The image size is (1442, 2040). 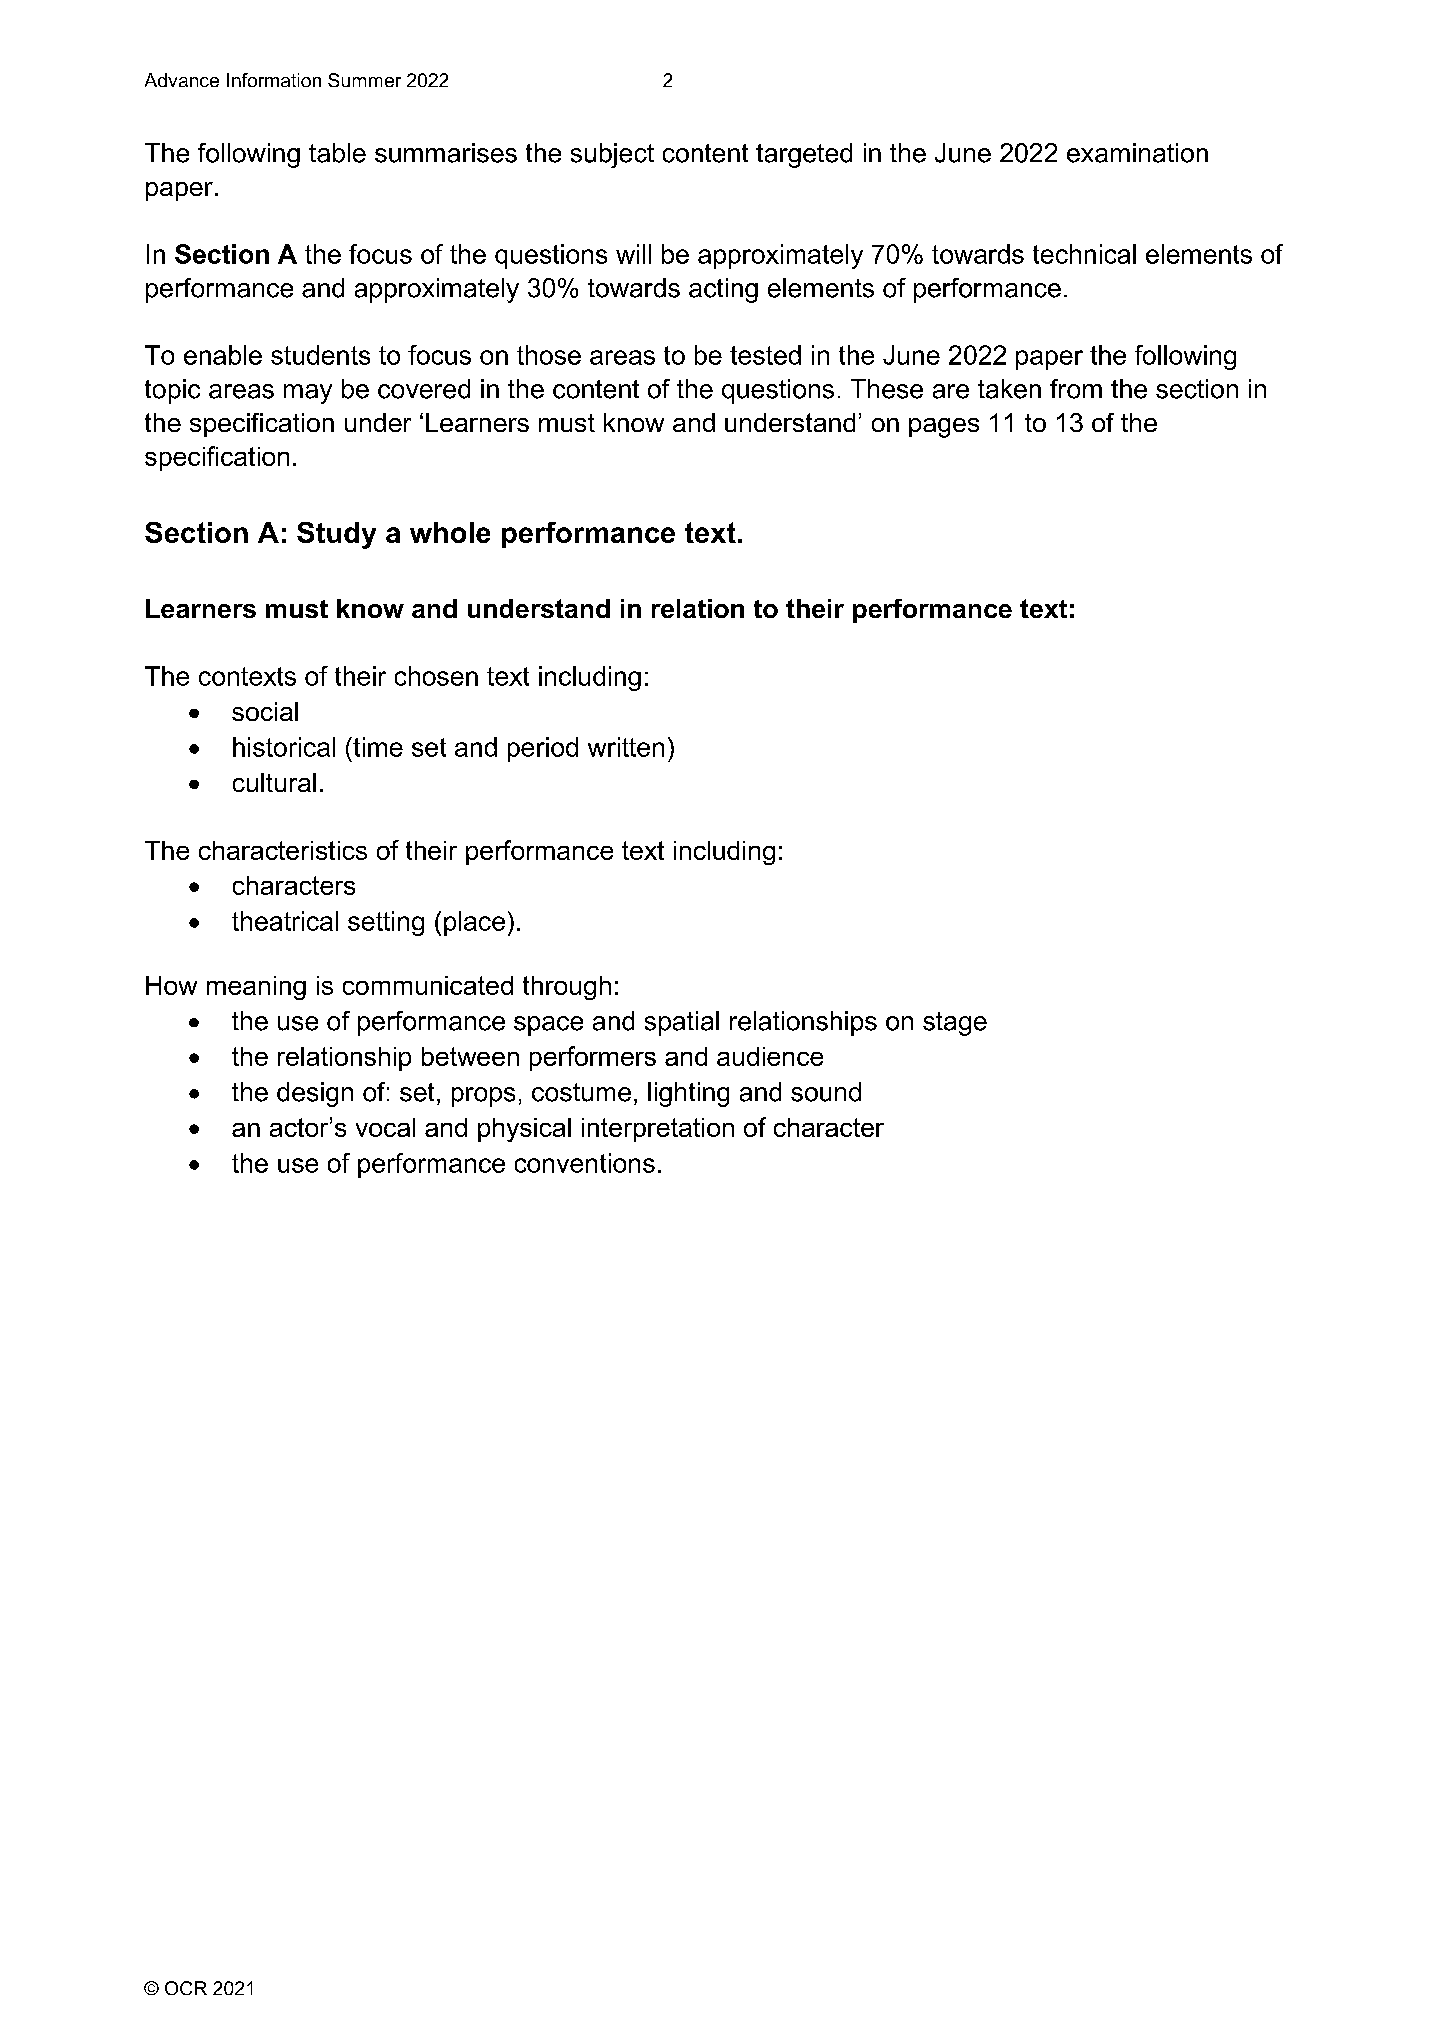 What do you see at coordinates (658, 1130) in the screenshot?
I see `interpretation` at bounding box center [658, 1130].
